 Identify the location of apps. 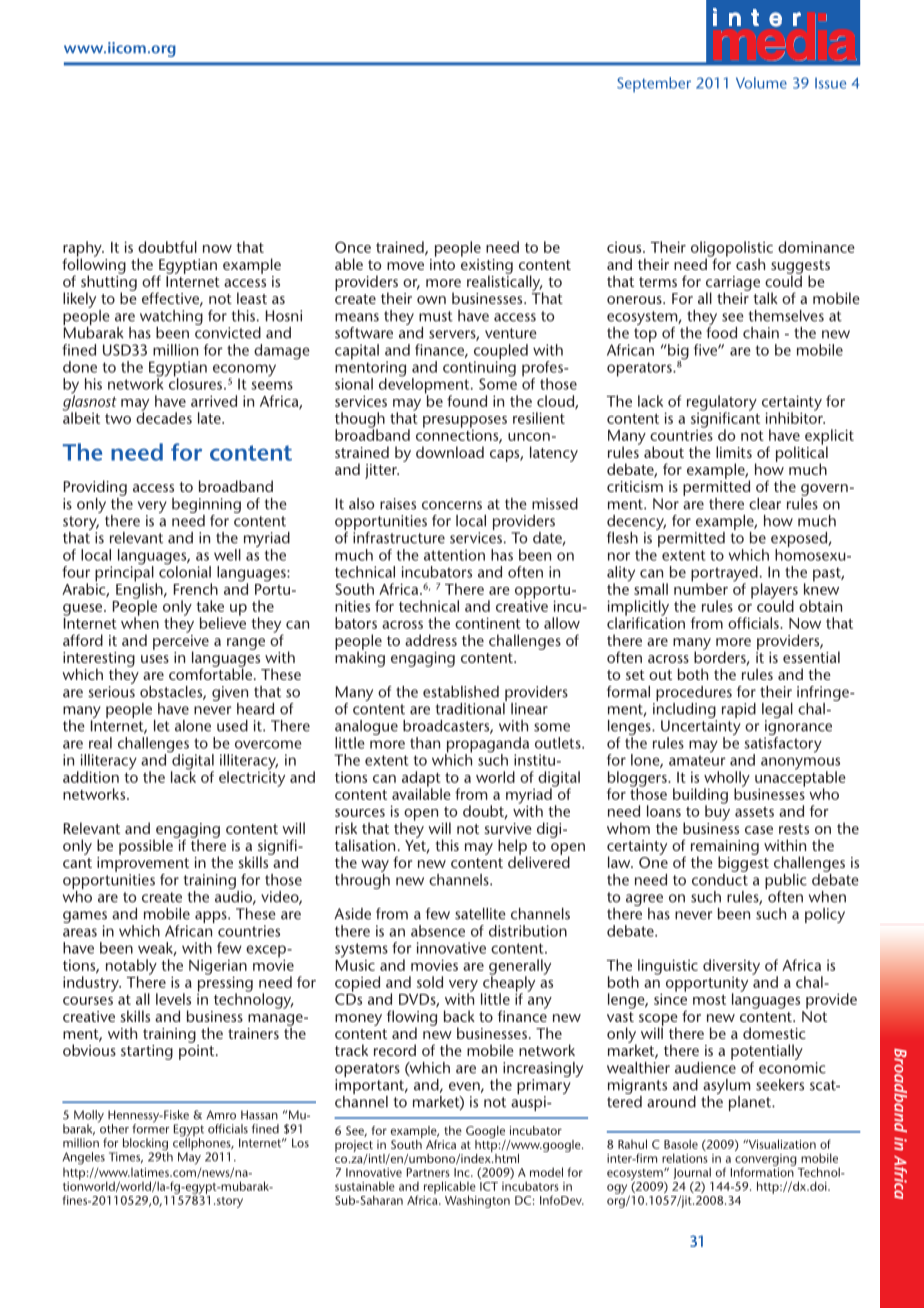
(212, 917).
